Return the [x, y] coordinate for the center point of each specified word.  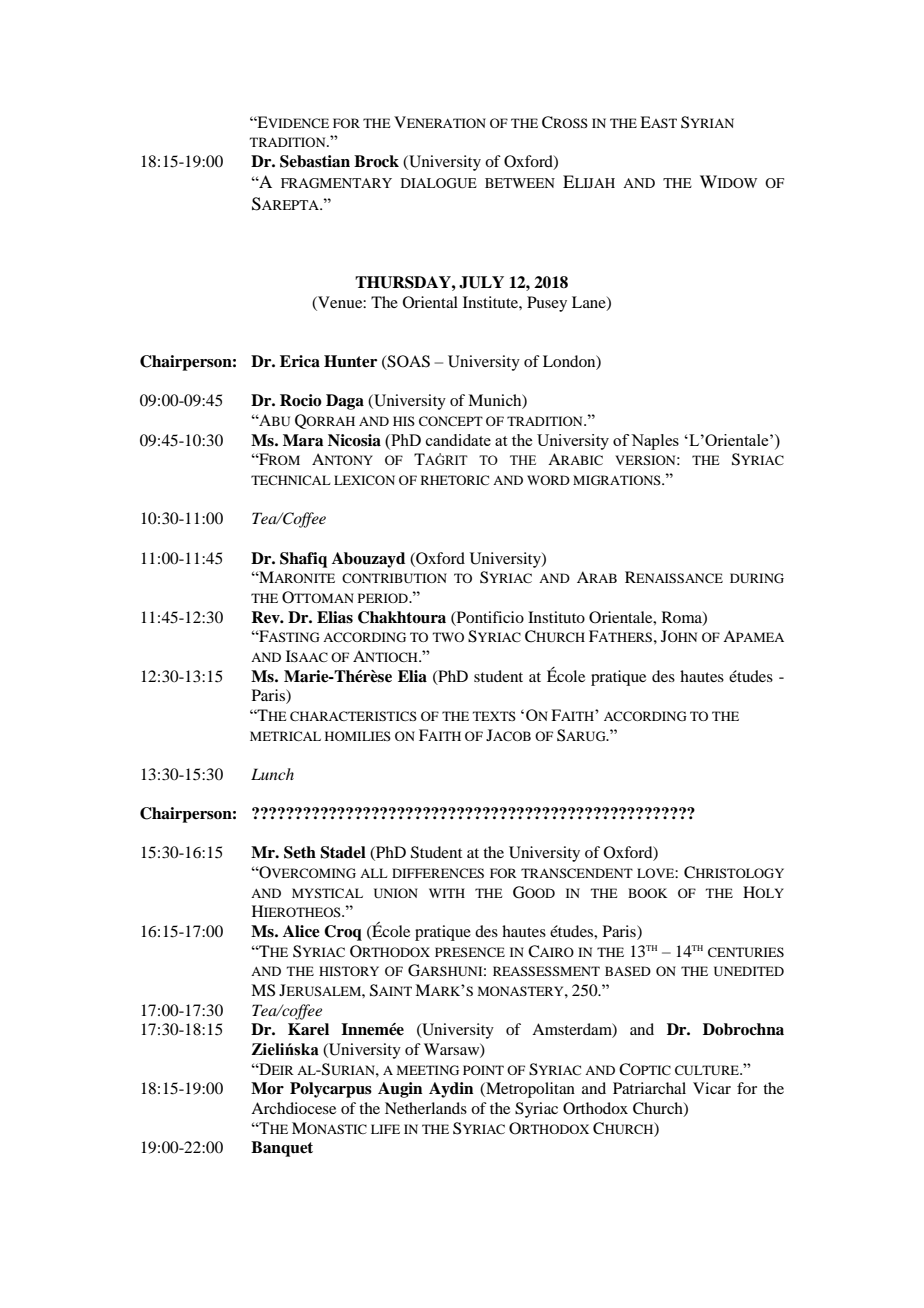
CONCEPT [451, 421]
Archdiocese [293, 1108]
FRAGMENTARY [336, 183]
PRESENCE [470, 952]
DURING [757, 578]
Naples [655, 442]
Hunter [350, 361]
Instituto [556, 617]
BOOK [648, 893]
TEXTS [494, 716]
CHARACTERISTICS [353, 716]
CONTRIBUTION [394, 578]
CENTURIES [746, 952]
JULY [481, 282]
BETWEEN [520, 183]
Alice [301, 931]
